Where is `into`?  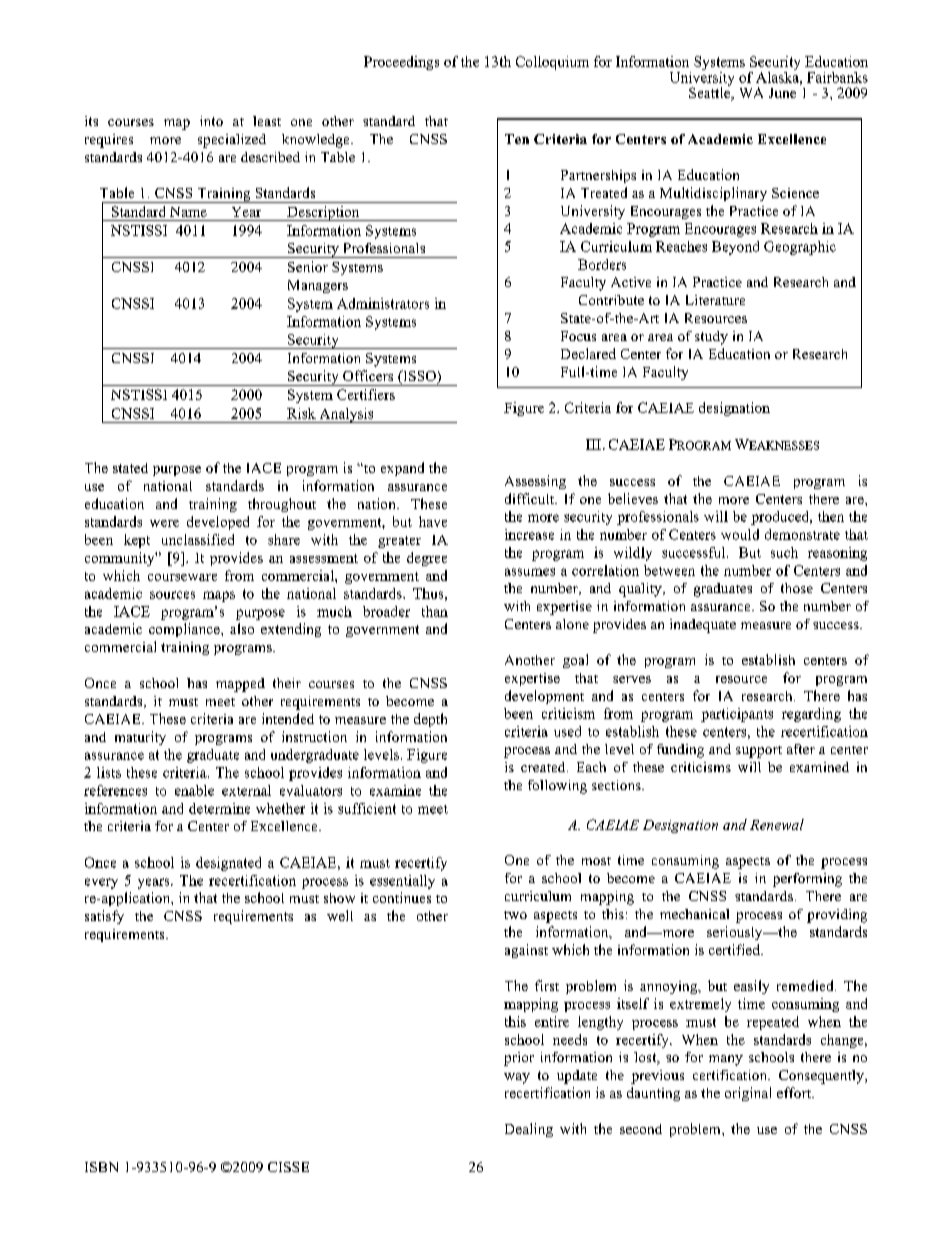
into is located at coordinates (211, 121).
